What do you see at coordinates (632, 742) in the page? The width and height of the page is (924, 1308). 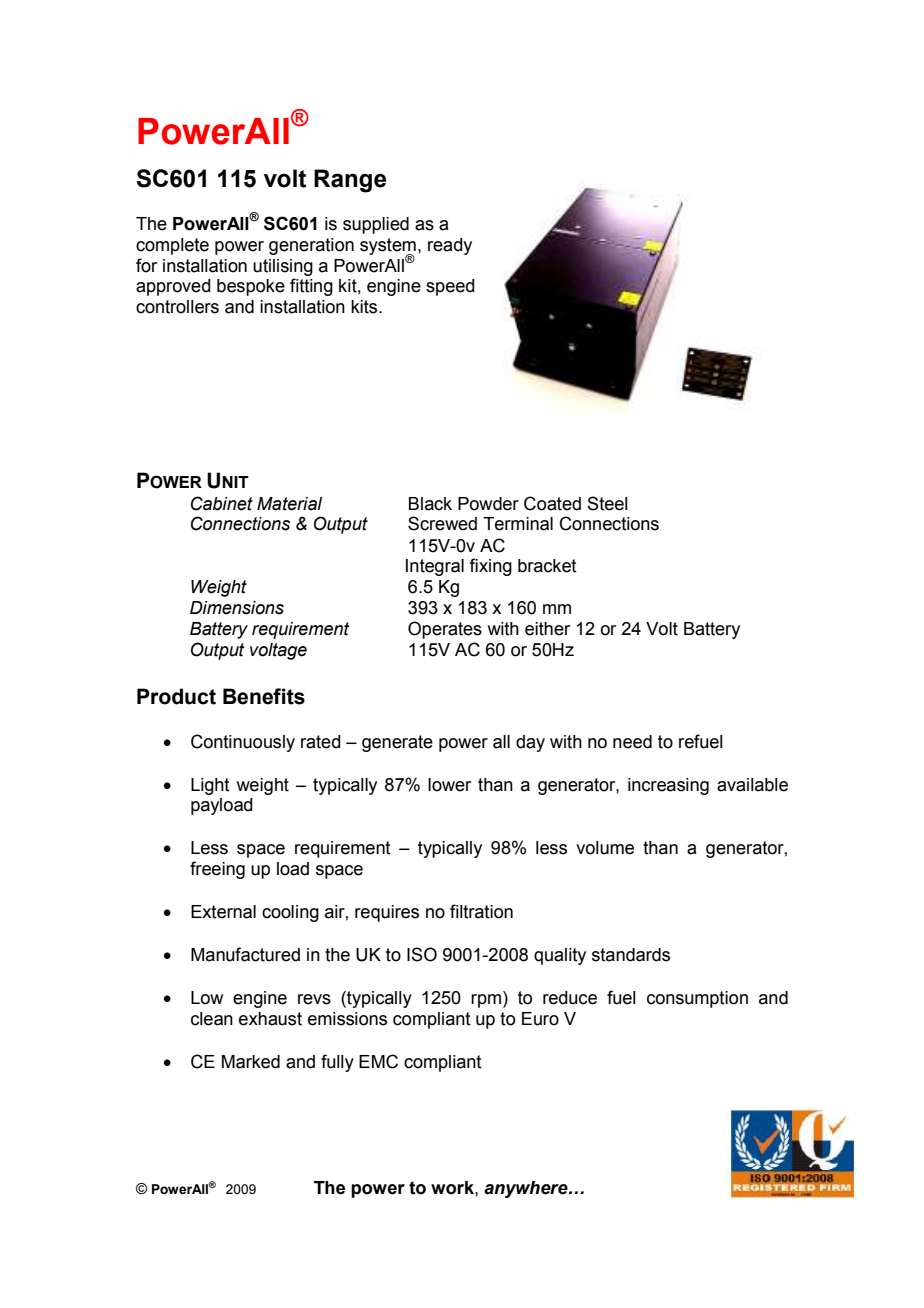 I see `need` at bounding box center [632, 742].
